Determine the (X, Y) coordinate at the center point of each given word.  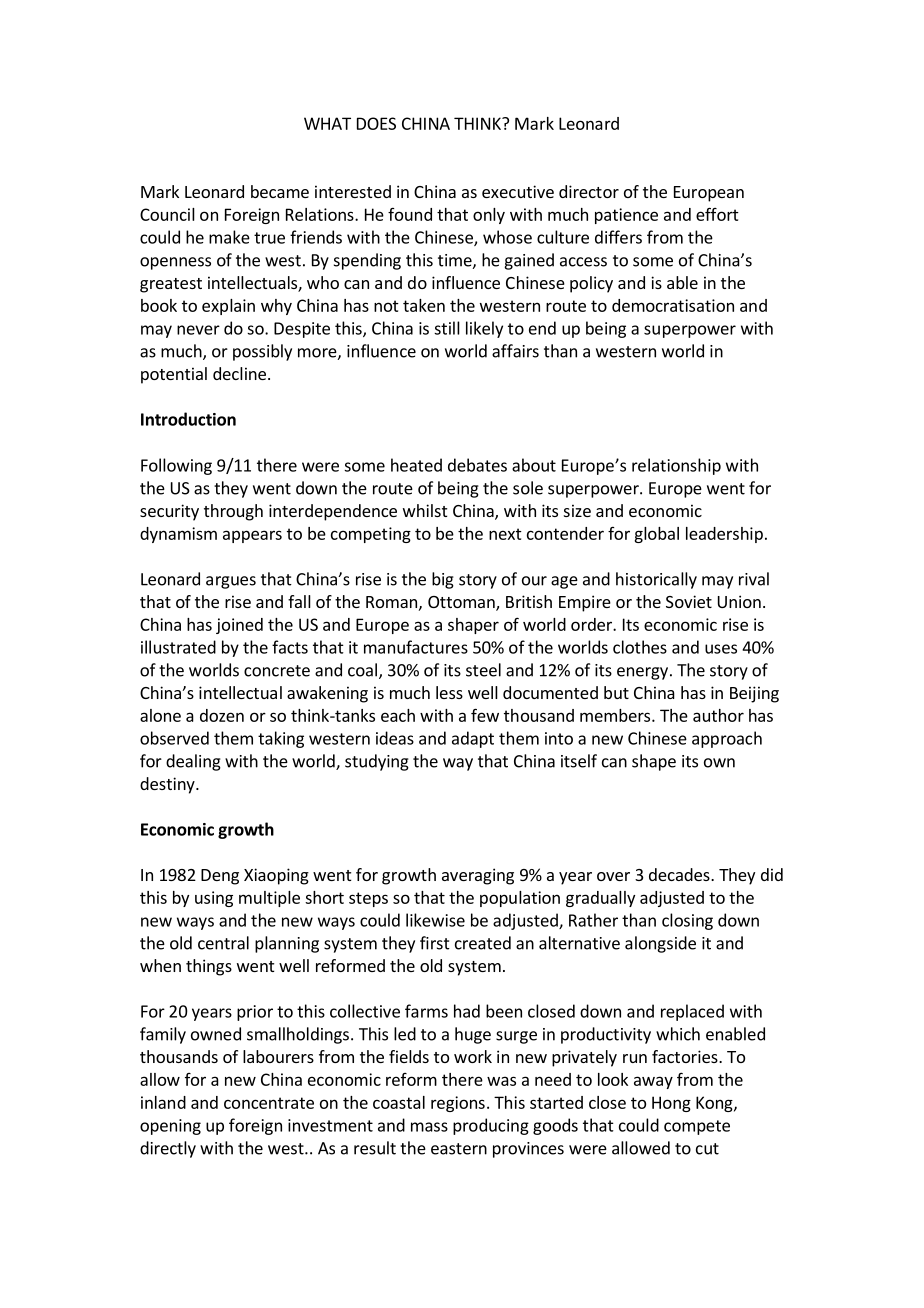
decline (239, 373)
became (280, 191)
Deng (220, 877)
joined (239, 626)
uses (721, 649)
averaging (478, 876)
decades (680, 874)
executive (518, 191)
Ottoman (462, 603)
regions (458, 1104)
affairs (515, 351)
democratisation (673, 305)
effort (717, 214)
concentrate (269, 1103)
